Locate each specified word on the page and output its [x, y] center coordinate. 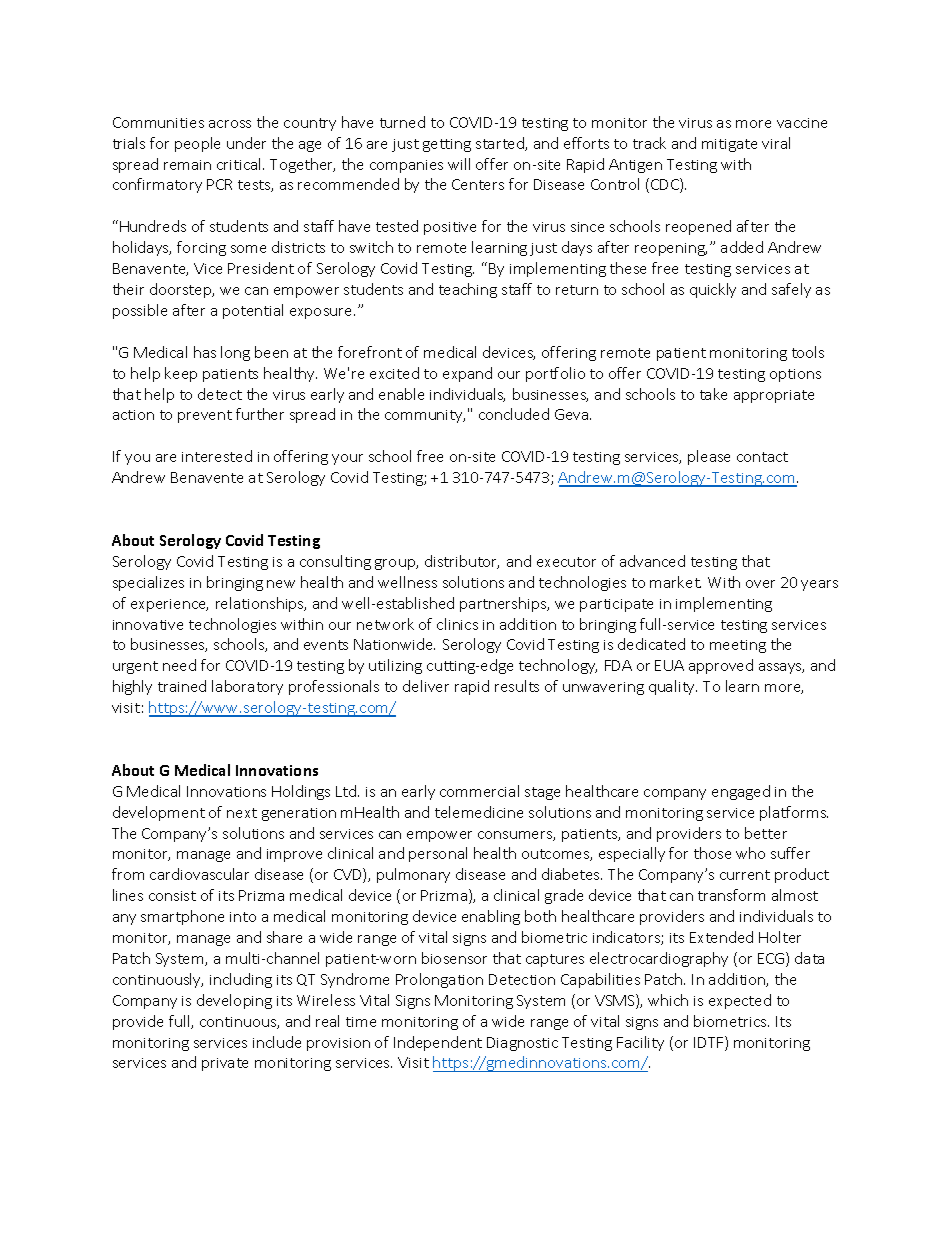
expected [740, 1001]
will [459, 164]
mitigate [729, 145]
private [225, 1064]
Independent [438, 1043]
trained [182, 686]
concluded [514, 414]
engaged [741, 792]
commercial [479, 791]
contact [762, 457]
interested [217, 456]
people [197, 144]
